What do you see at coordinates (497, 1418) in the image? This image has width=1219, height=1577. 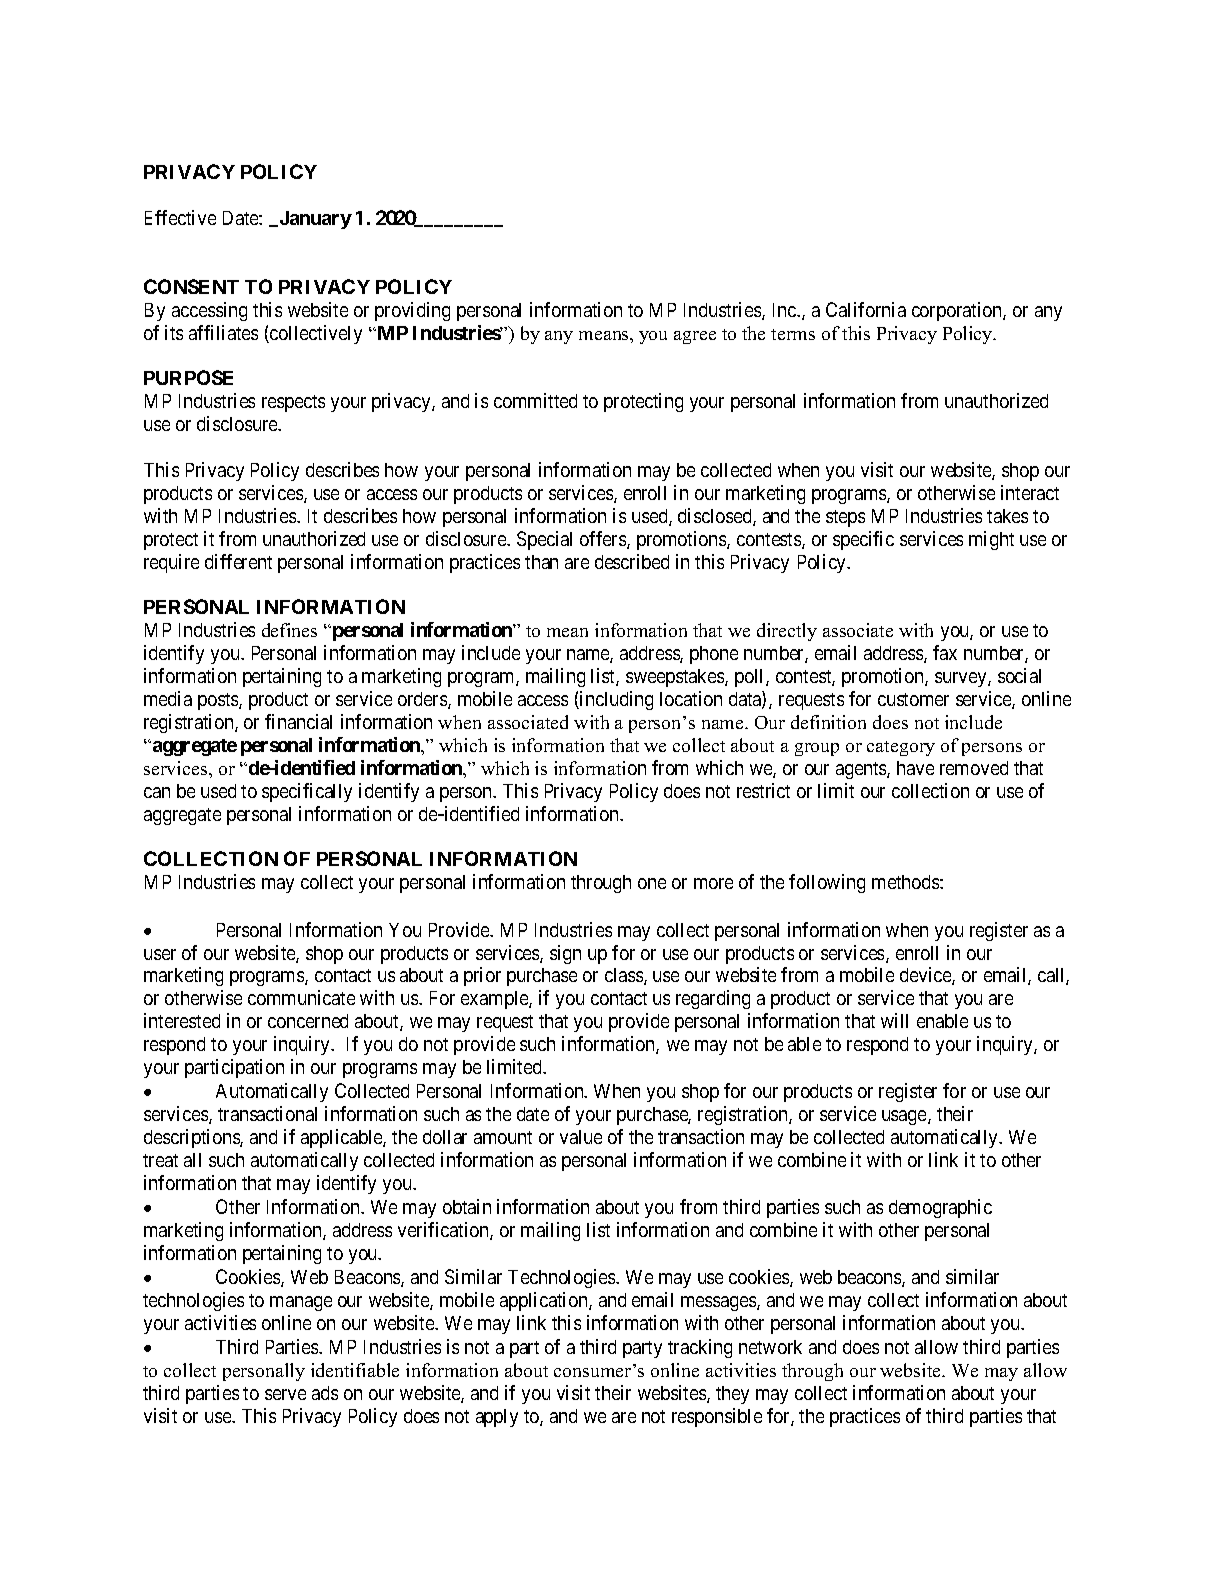 I see `apply` at bounding box center [497, 1418].
